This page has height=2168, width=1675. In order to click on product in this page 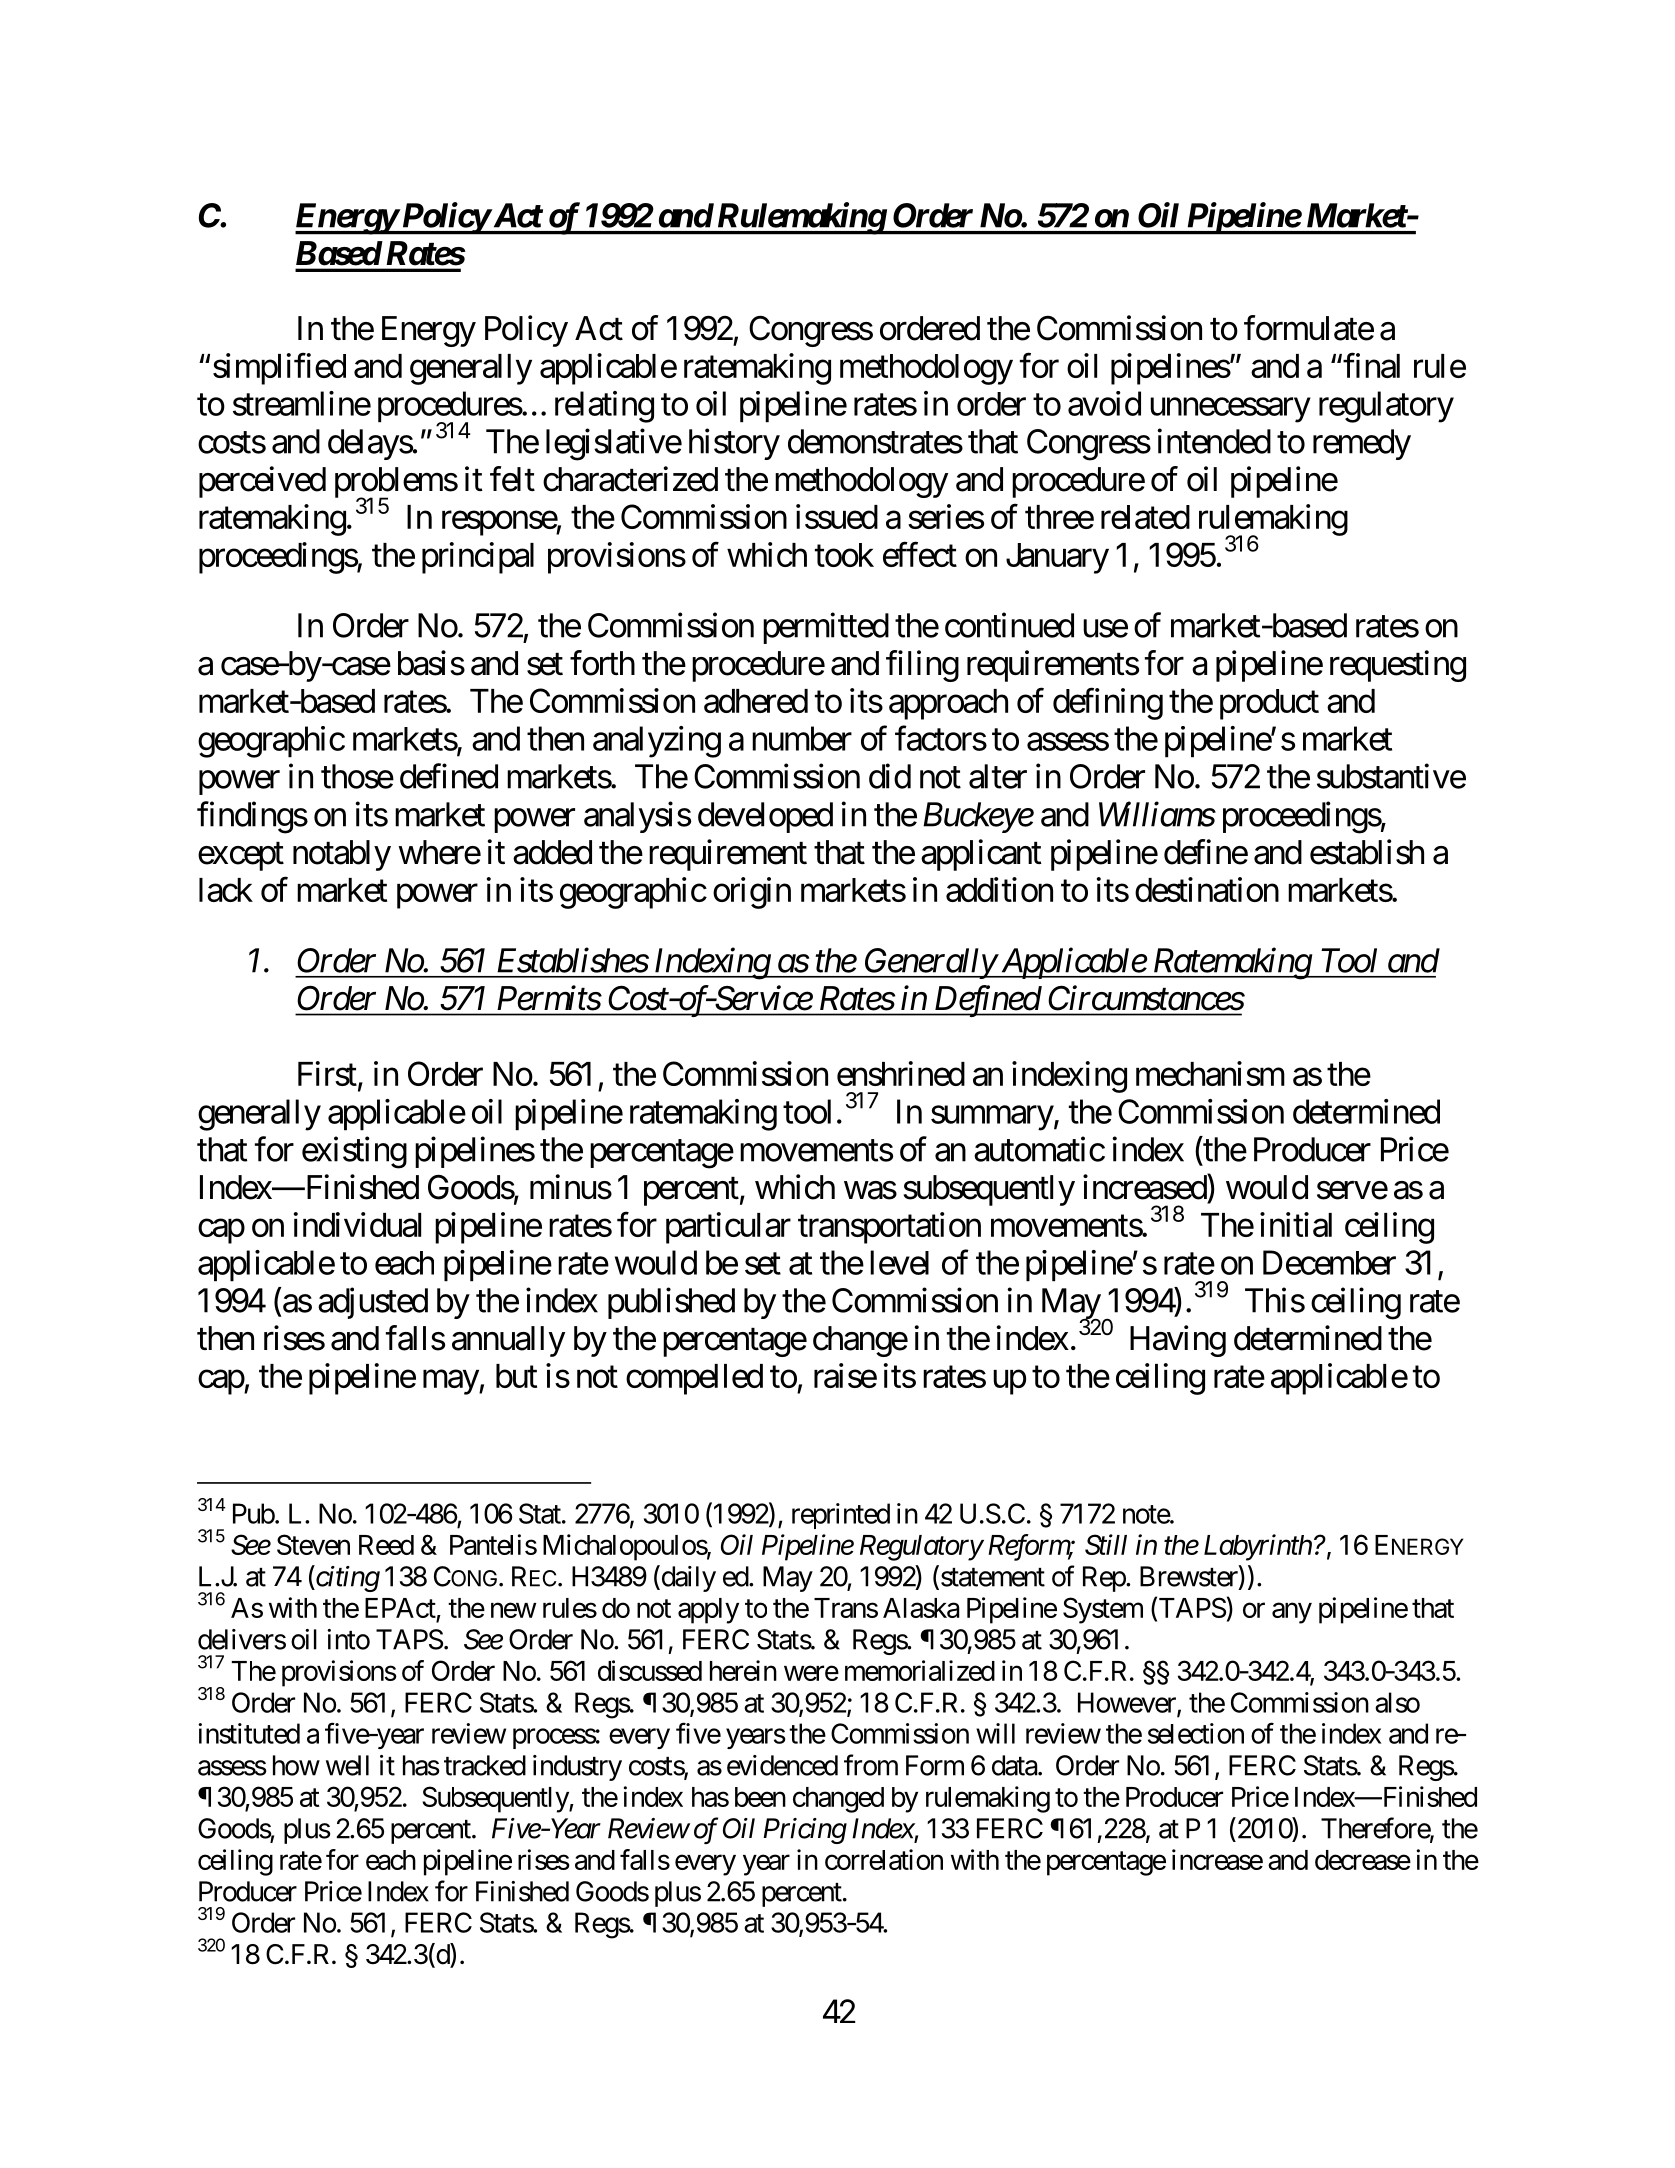, I will do `click(1269, 704)`.
